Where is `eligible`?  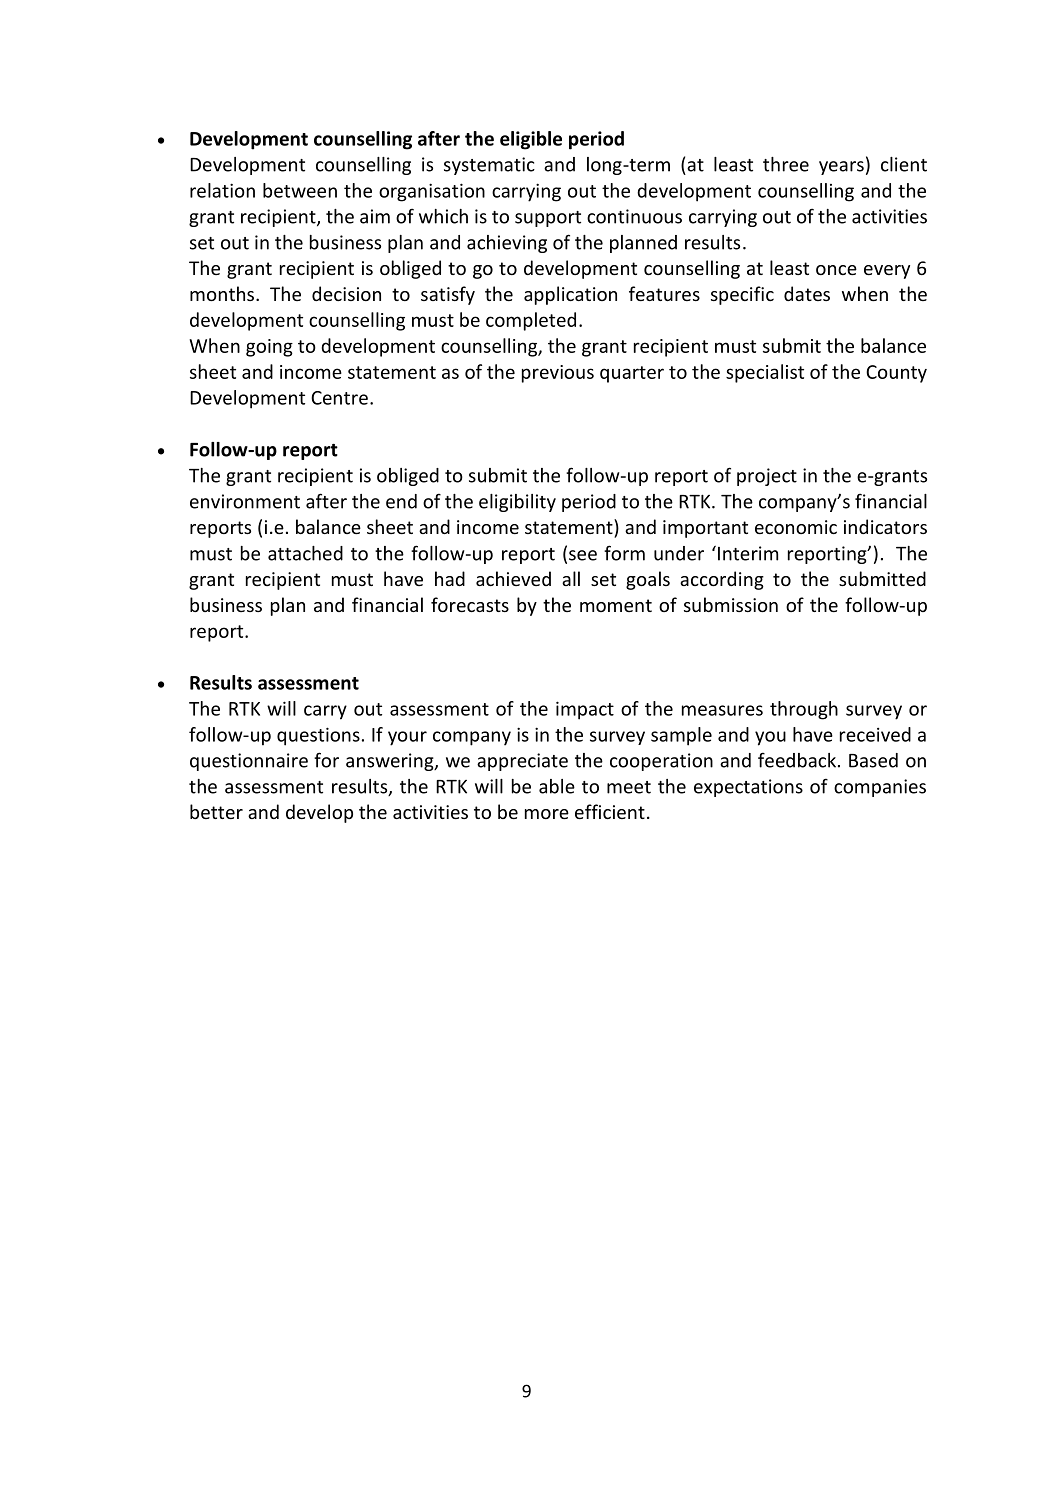 eligible is located at coordinates (531, 140).
